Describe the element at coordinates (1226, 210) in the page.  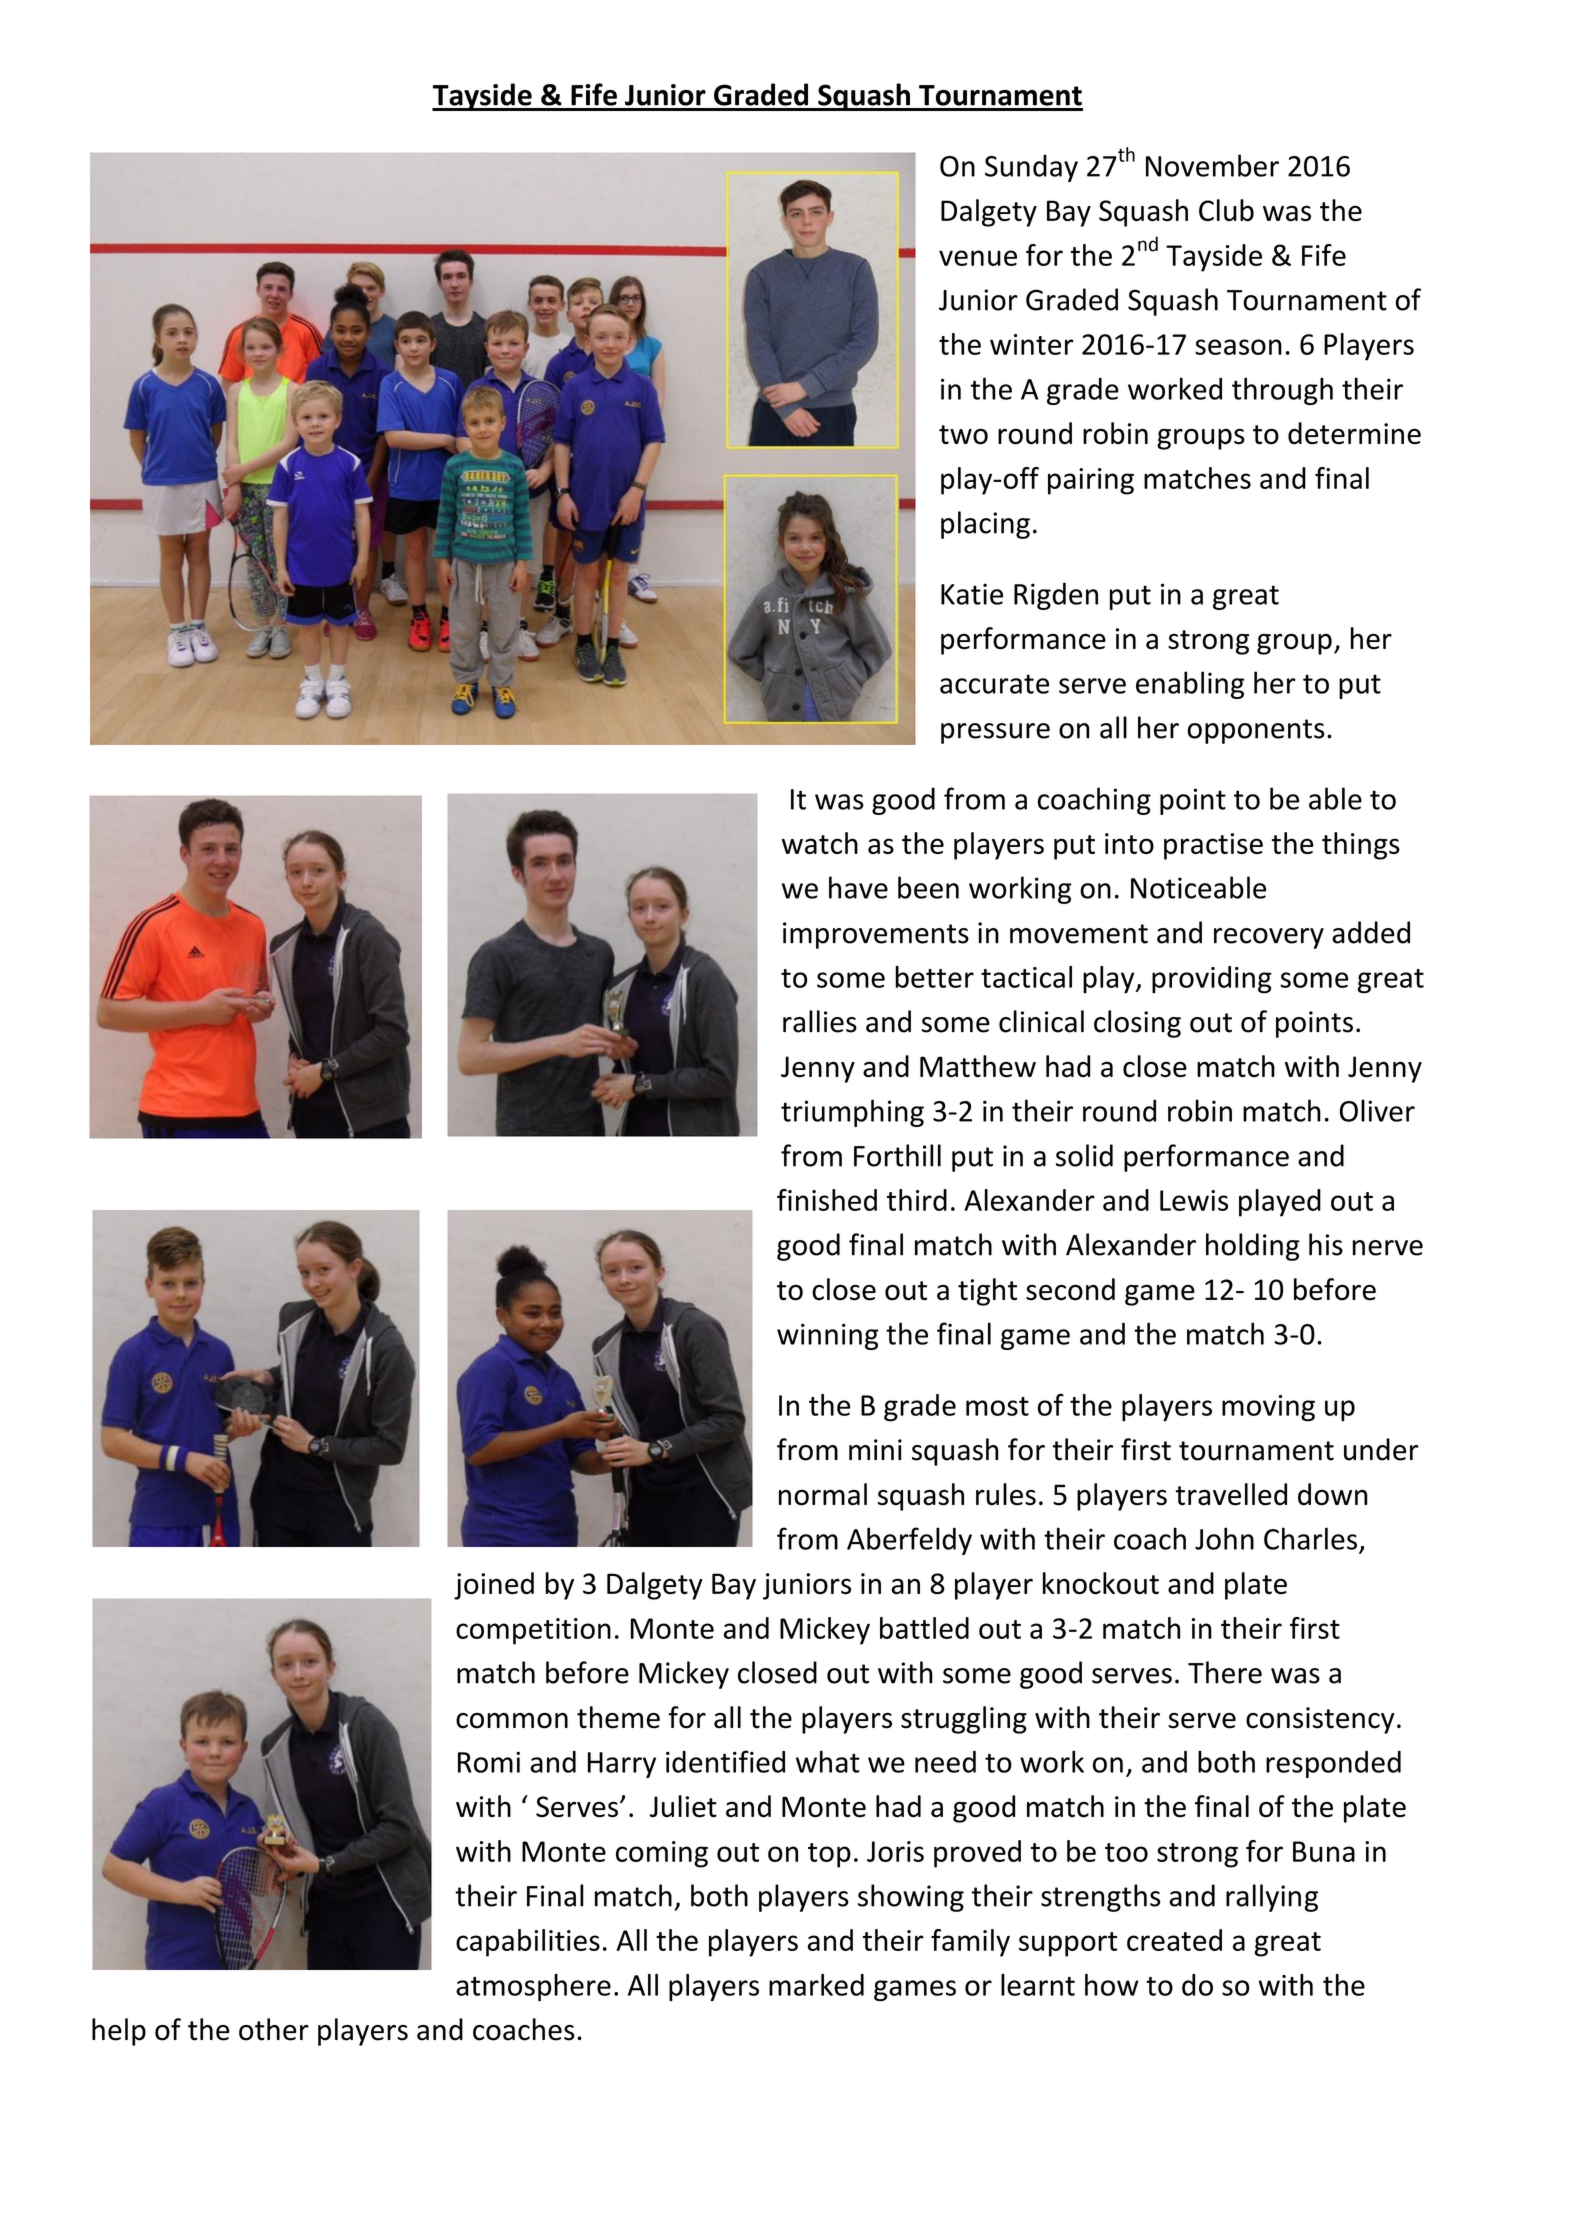
I see `Club` at that location.
